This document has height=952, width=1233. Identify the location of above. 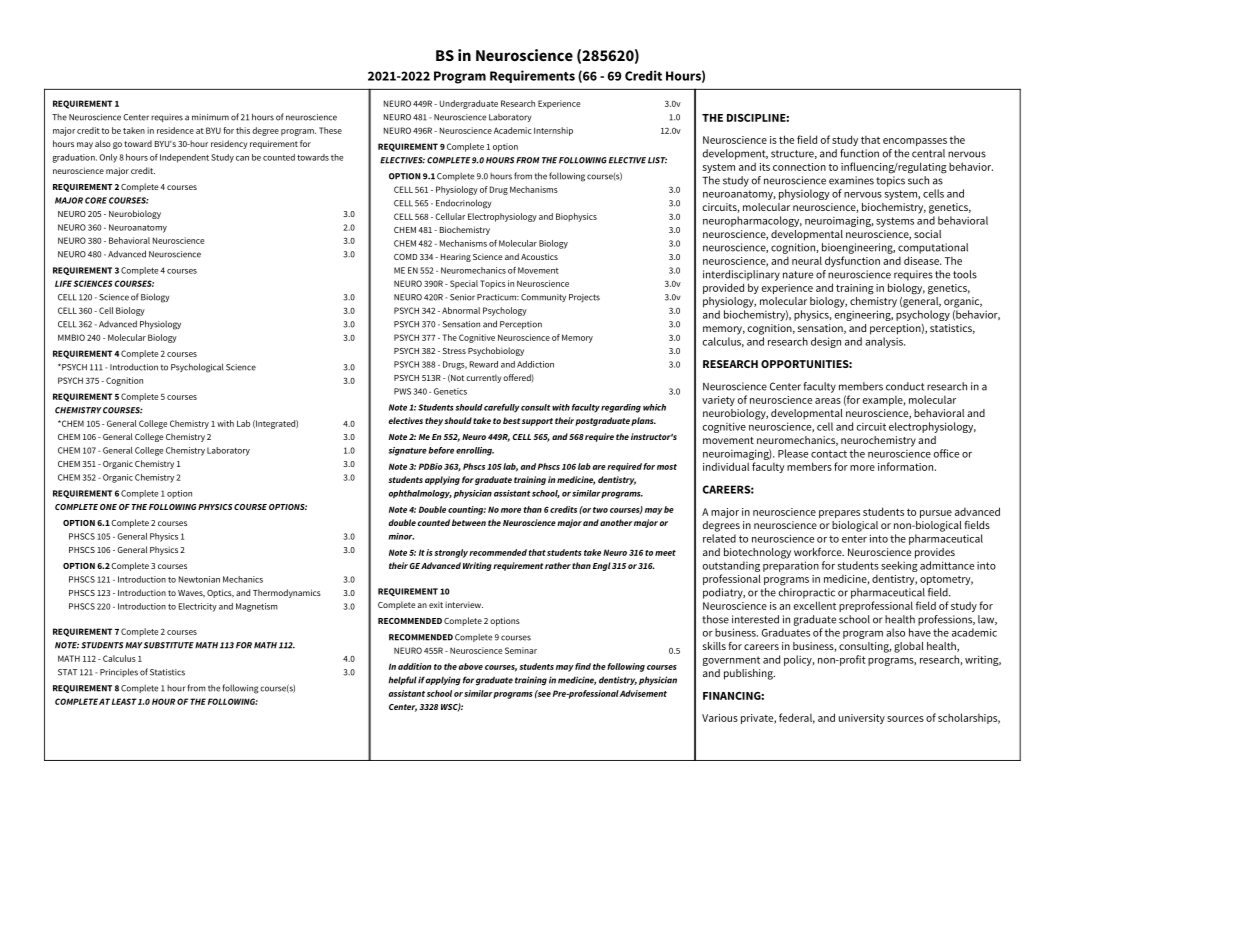
(471, 666).
